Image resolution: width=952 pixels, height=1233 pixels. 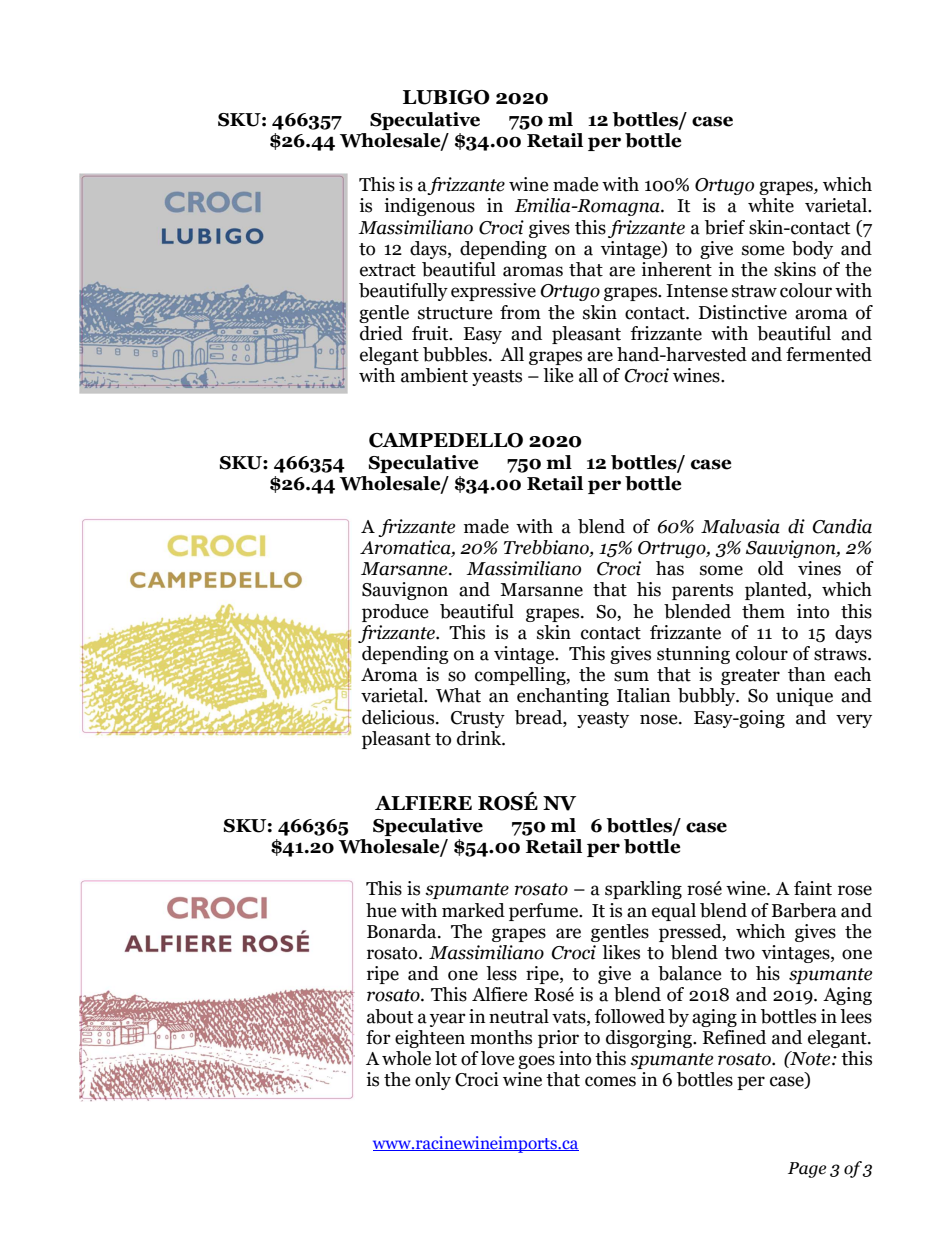 I want to click on marked, so click(x=473, y=910).
